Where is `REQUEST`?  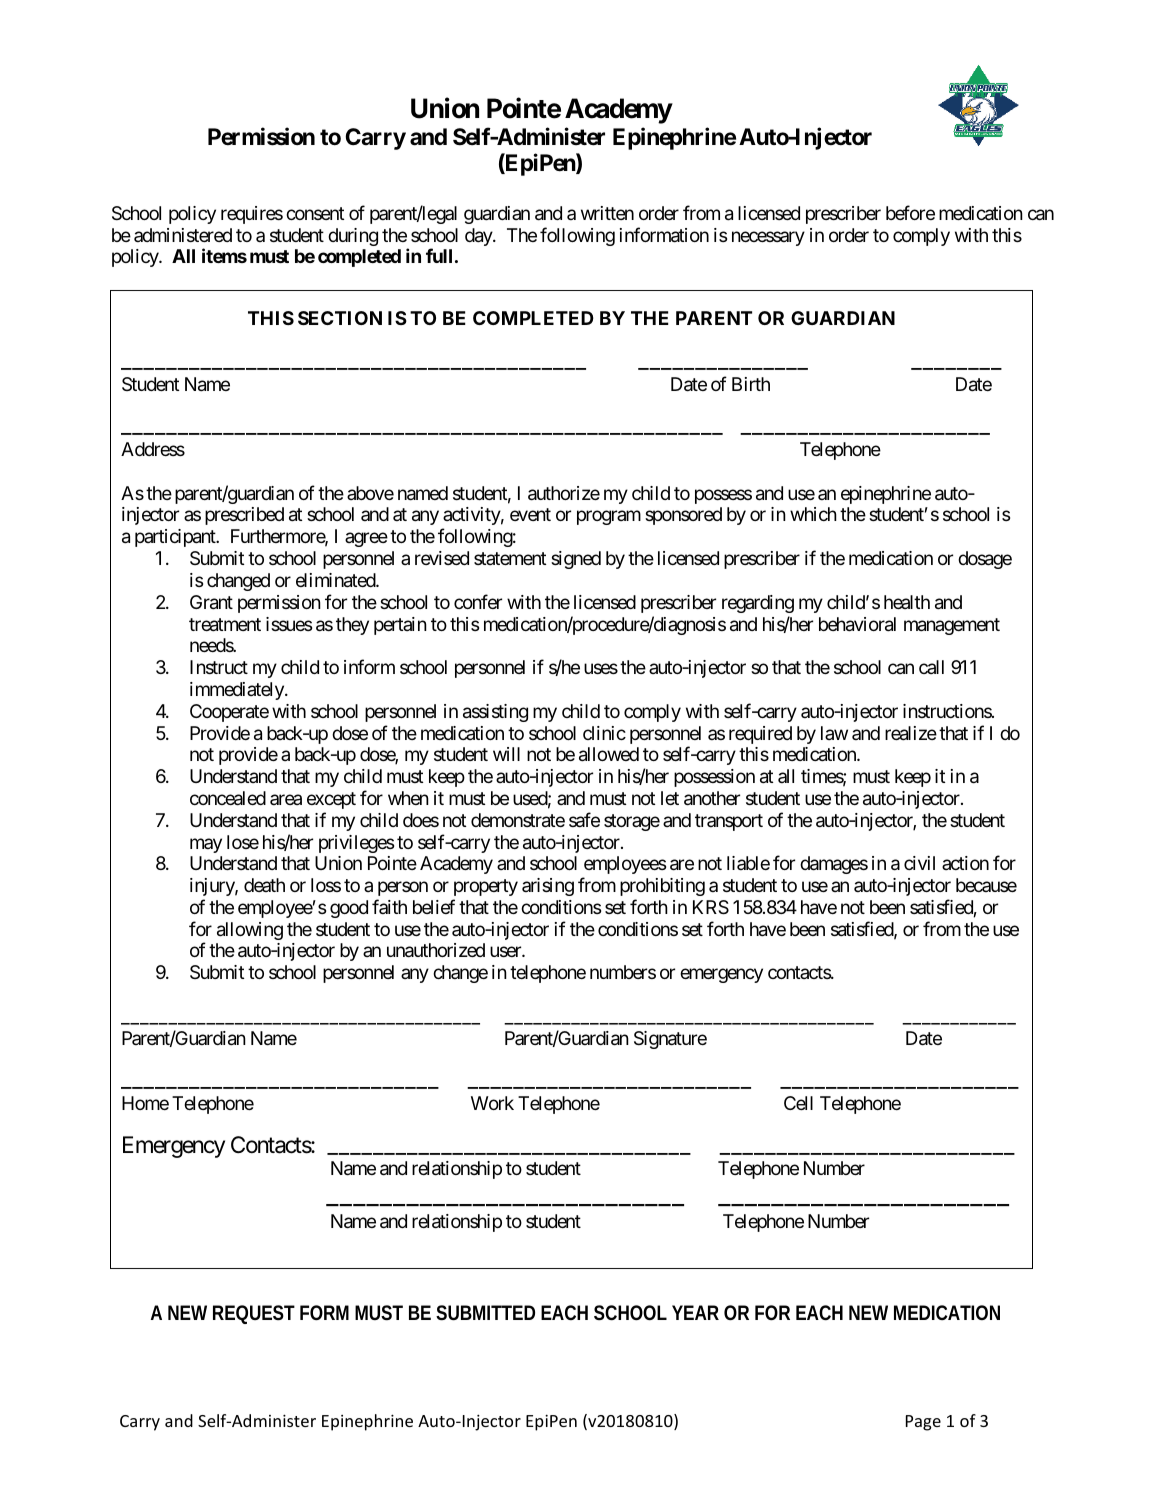 REQUEST is located at coordinates (254, 1314).
